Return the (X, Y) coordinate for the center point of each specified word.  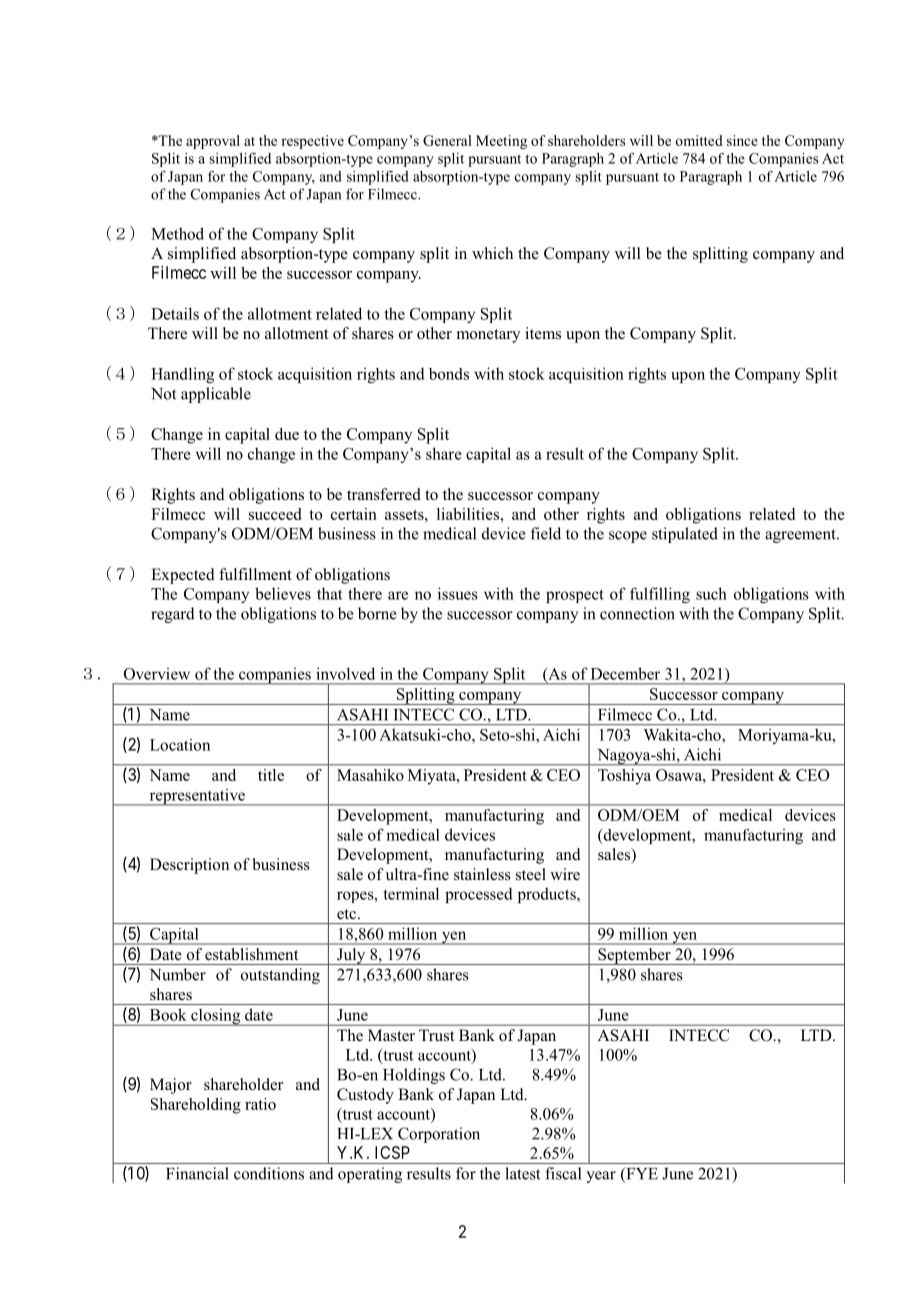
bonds (449, 374)
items (543, 333)
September (634, 956)
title (271, 775)
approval (213, 142)
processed (479, 895)
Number (178, 974)
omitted (699, 140)
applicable (216, 395)
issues (458, 593)
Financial (197, 1173)
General (447, 140)
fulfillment (255, 574)
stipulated (685, 535)
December (625, 673)
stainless (482, 874)
